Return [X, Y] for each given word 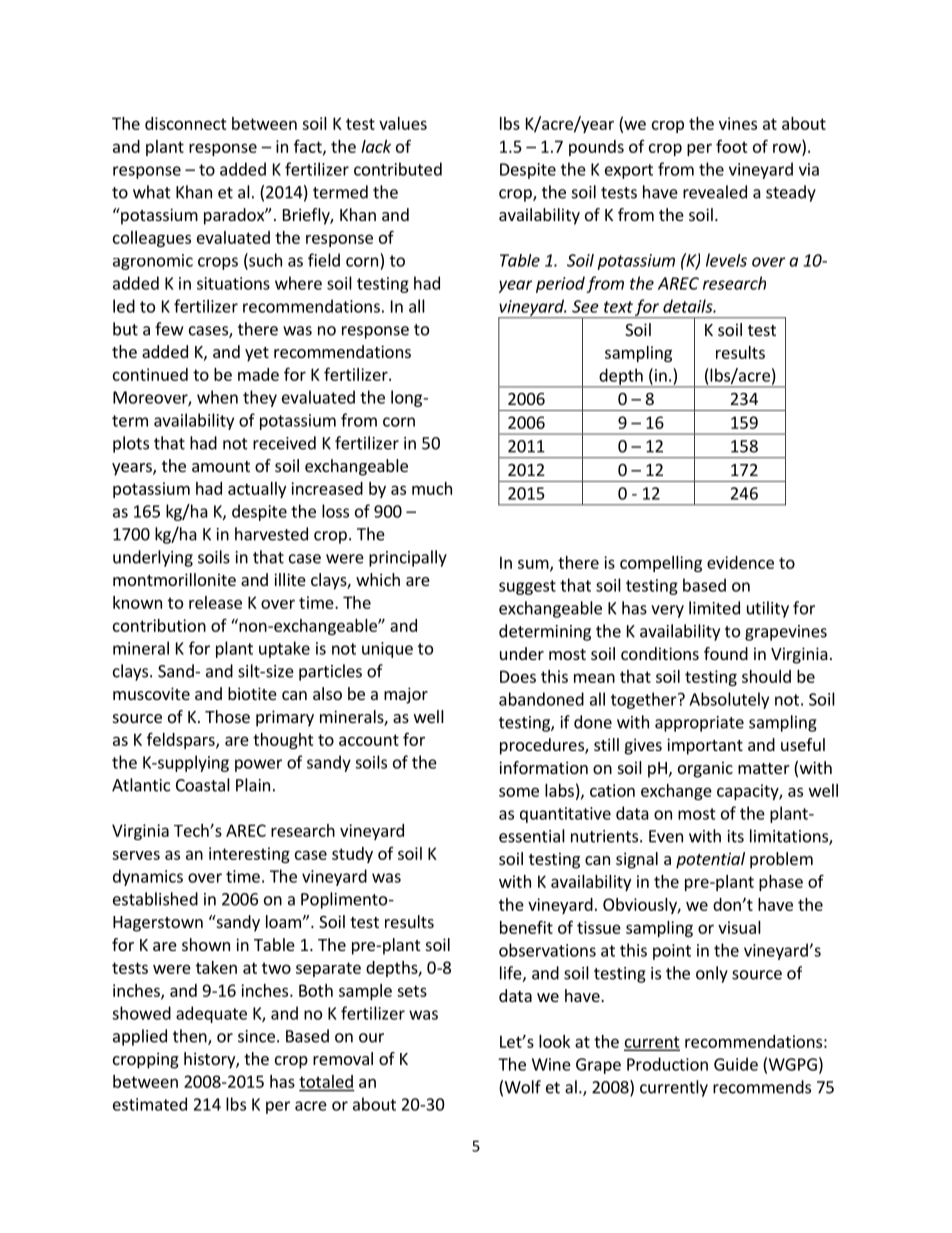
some [519, 792]
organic [705, 769]
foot [732, 146]
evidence [740, 562]
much [432, 488]
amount [221, 466]
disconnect [186, 123]
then [191, 1037]
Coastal [203, 785]
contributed [398, 169]
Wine [551, 1064]
